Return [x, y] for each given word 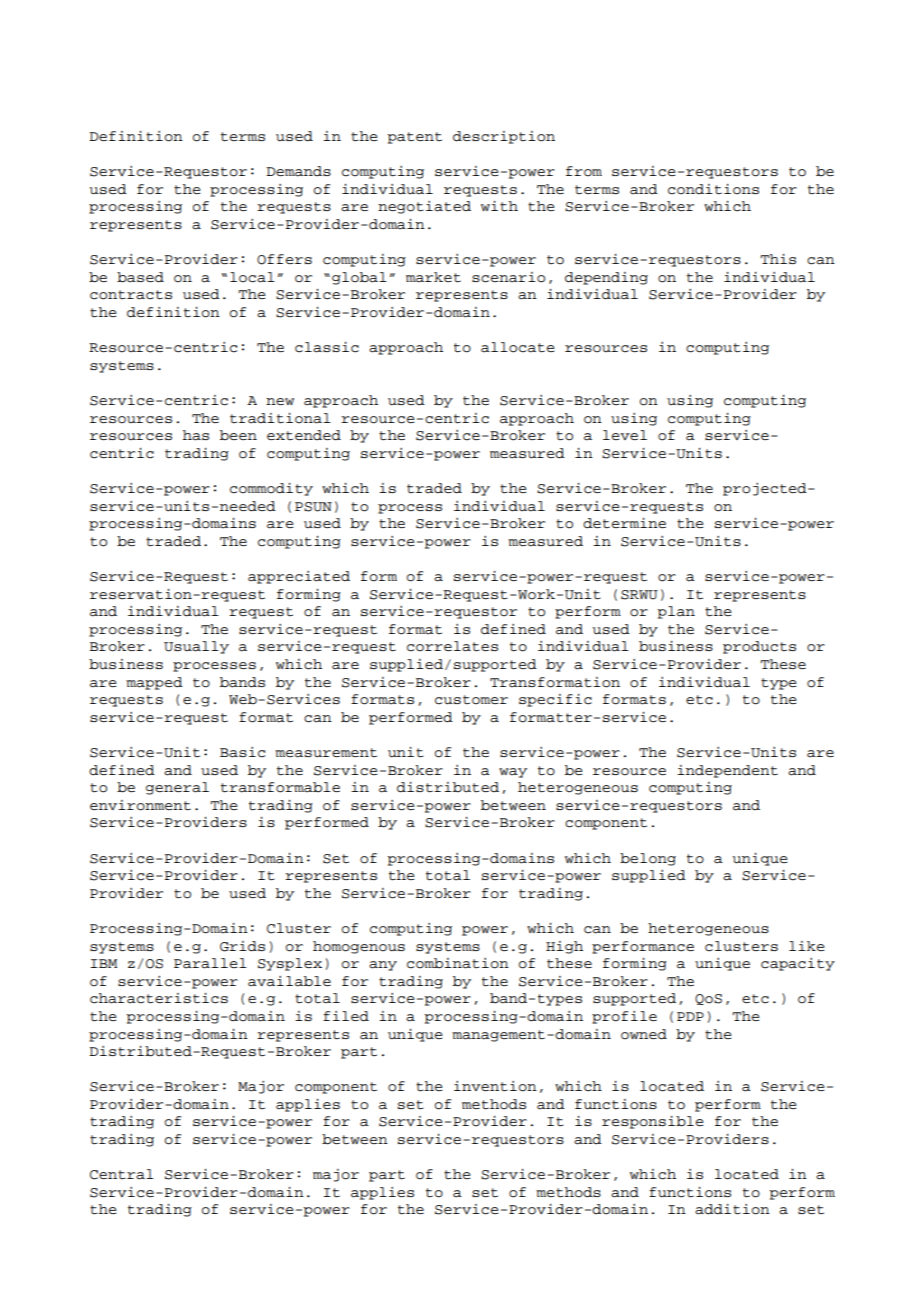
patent [414, 138]
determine [624, 523]
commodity [271, 489]
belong [648, 859]
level [625, 435]
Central [122, 1174]
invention [495, 1086]
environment [140, 805]
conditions [713, 189]
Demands [298, 171]
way [513, 773]
